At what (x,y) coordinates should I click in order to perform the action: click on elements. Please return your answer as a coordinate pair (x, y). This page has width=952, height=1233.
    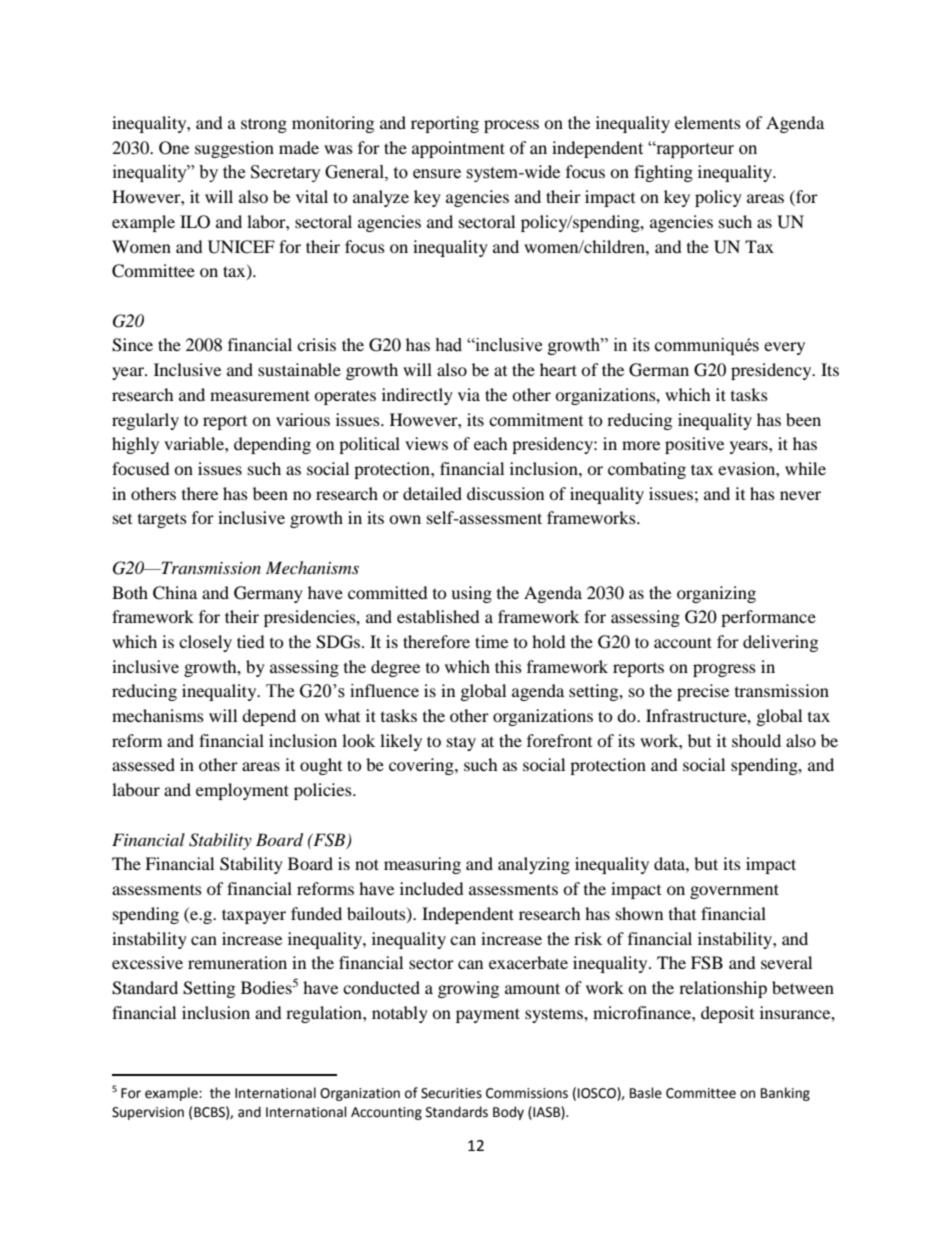
    Looking at the image, I should click on (708, 122).
